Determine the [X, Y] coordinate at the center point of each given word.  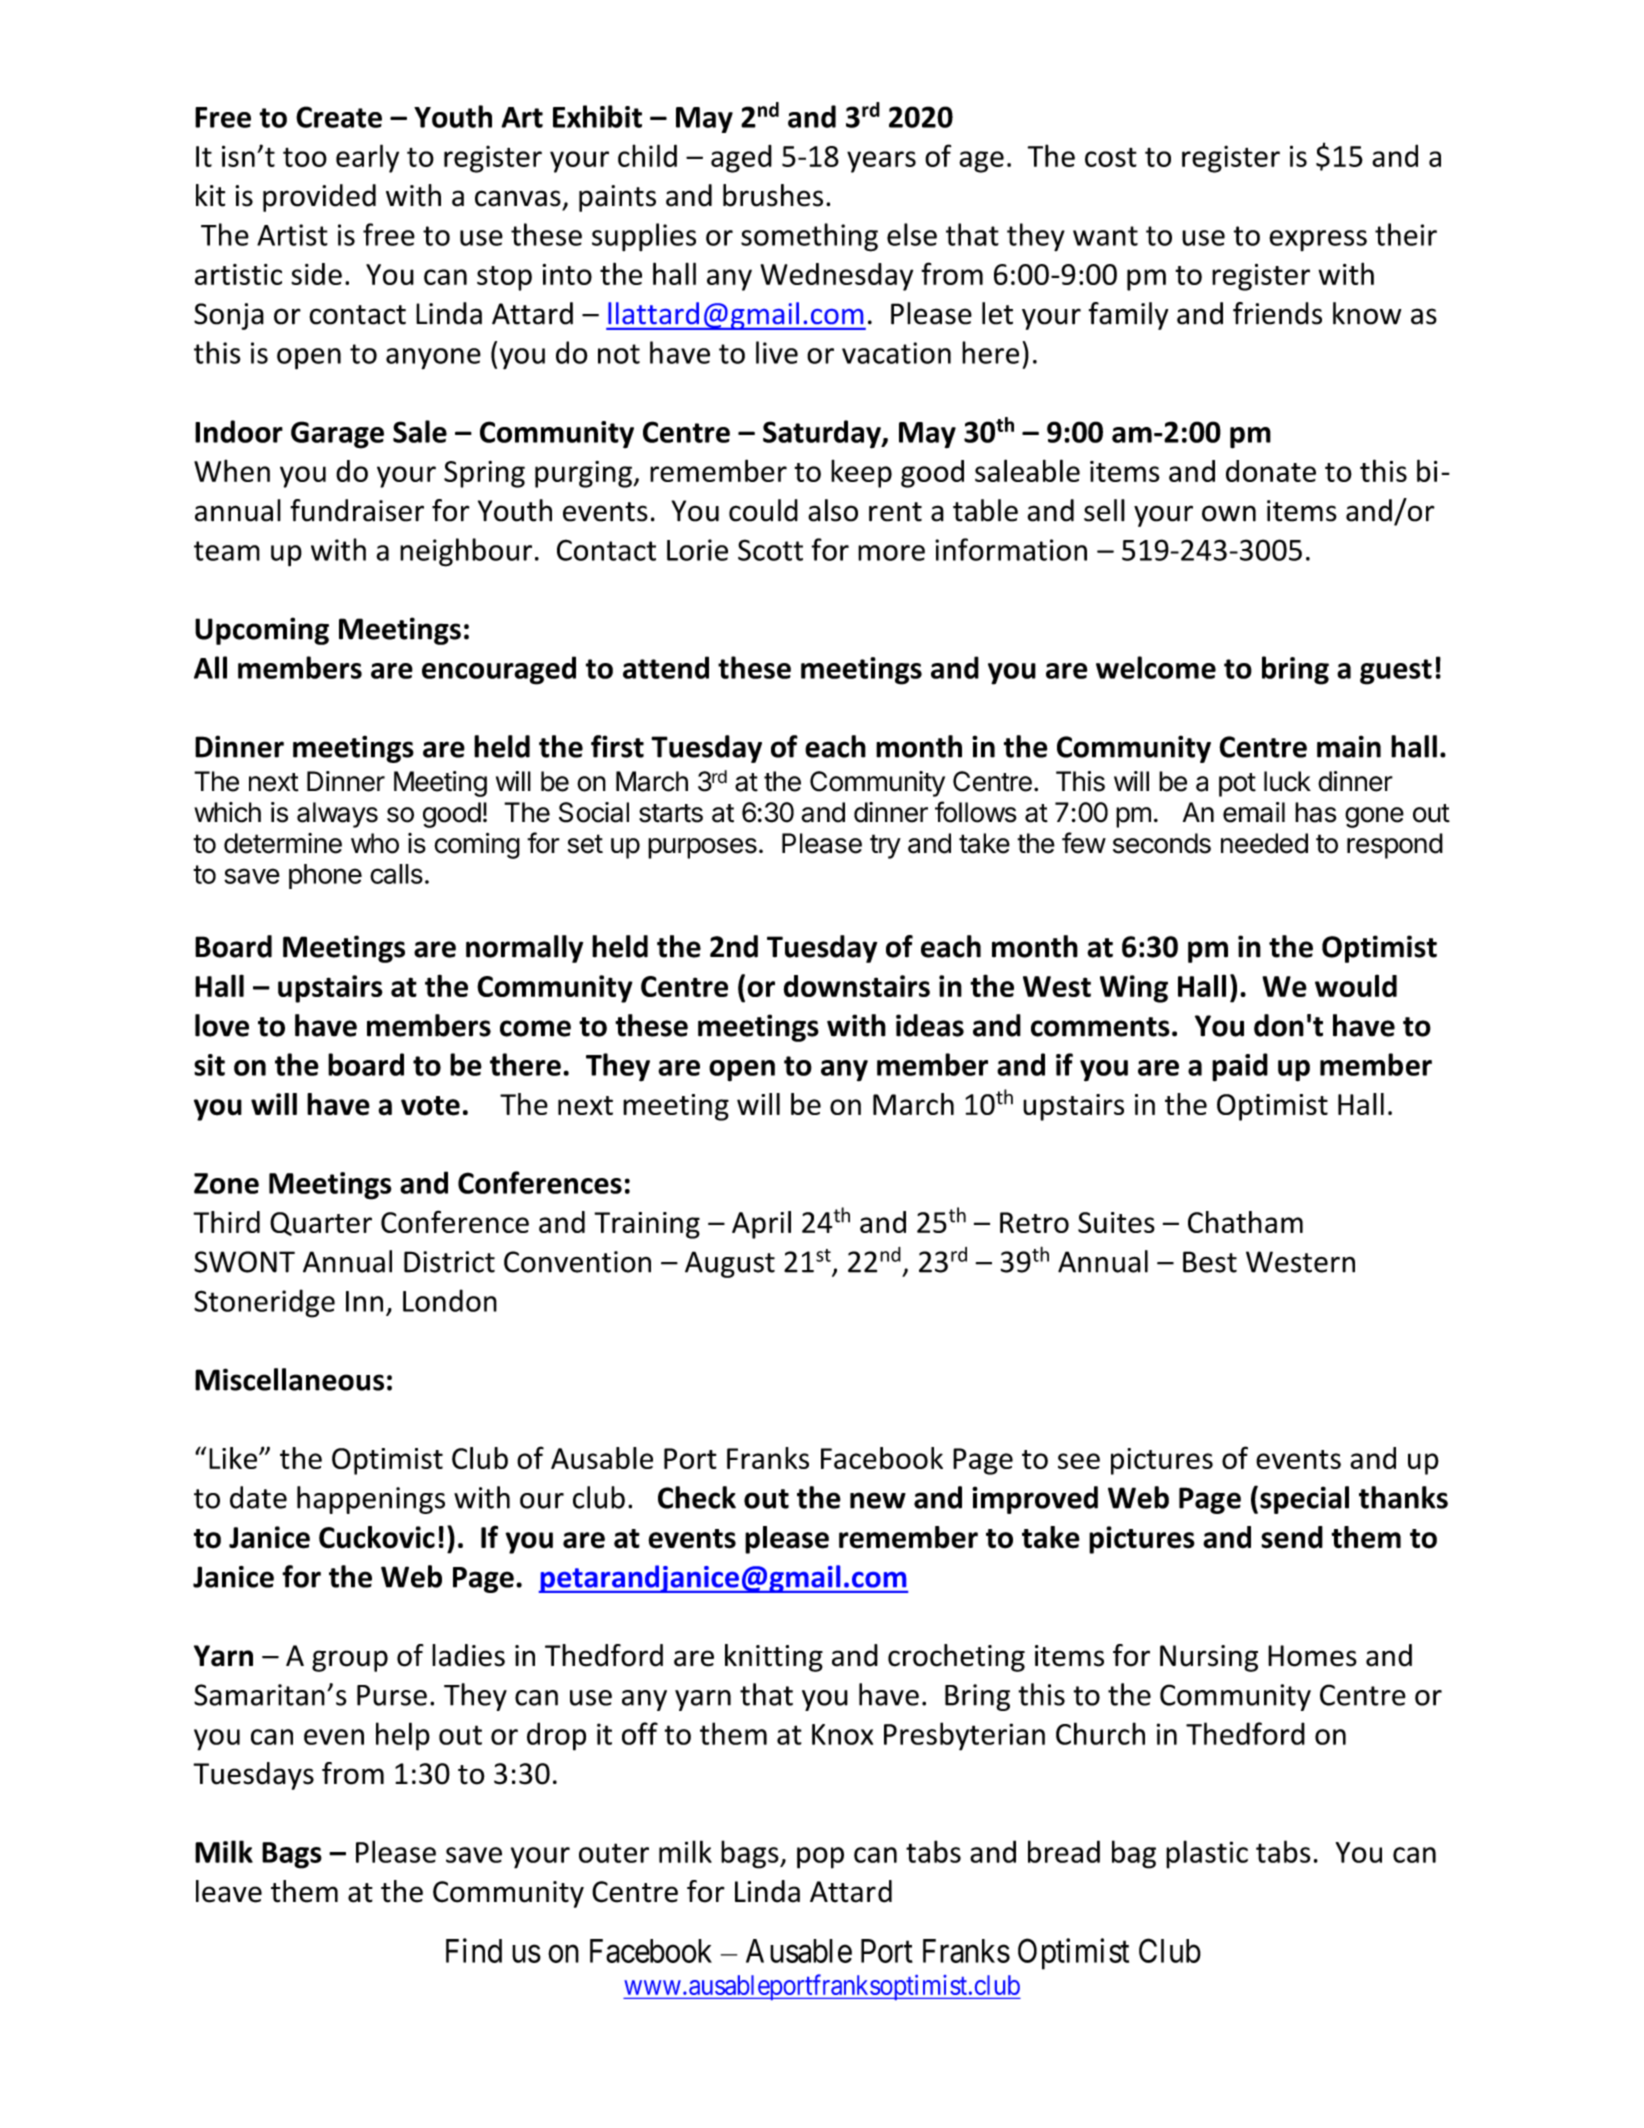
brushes [773, 195]
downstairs [856, 986]
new [878, 1500]
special [1304, 1500]
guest [1396, 672]
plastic [1207, 1854]
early [367, 158]
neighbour [466, 552]
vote [430, 1106]
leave [229, 1891]
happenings [371, 1500]
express [1318, 240]
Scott [770, 550]
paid [1240, 1067]
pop [820, 1858]
